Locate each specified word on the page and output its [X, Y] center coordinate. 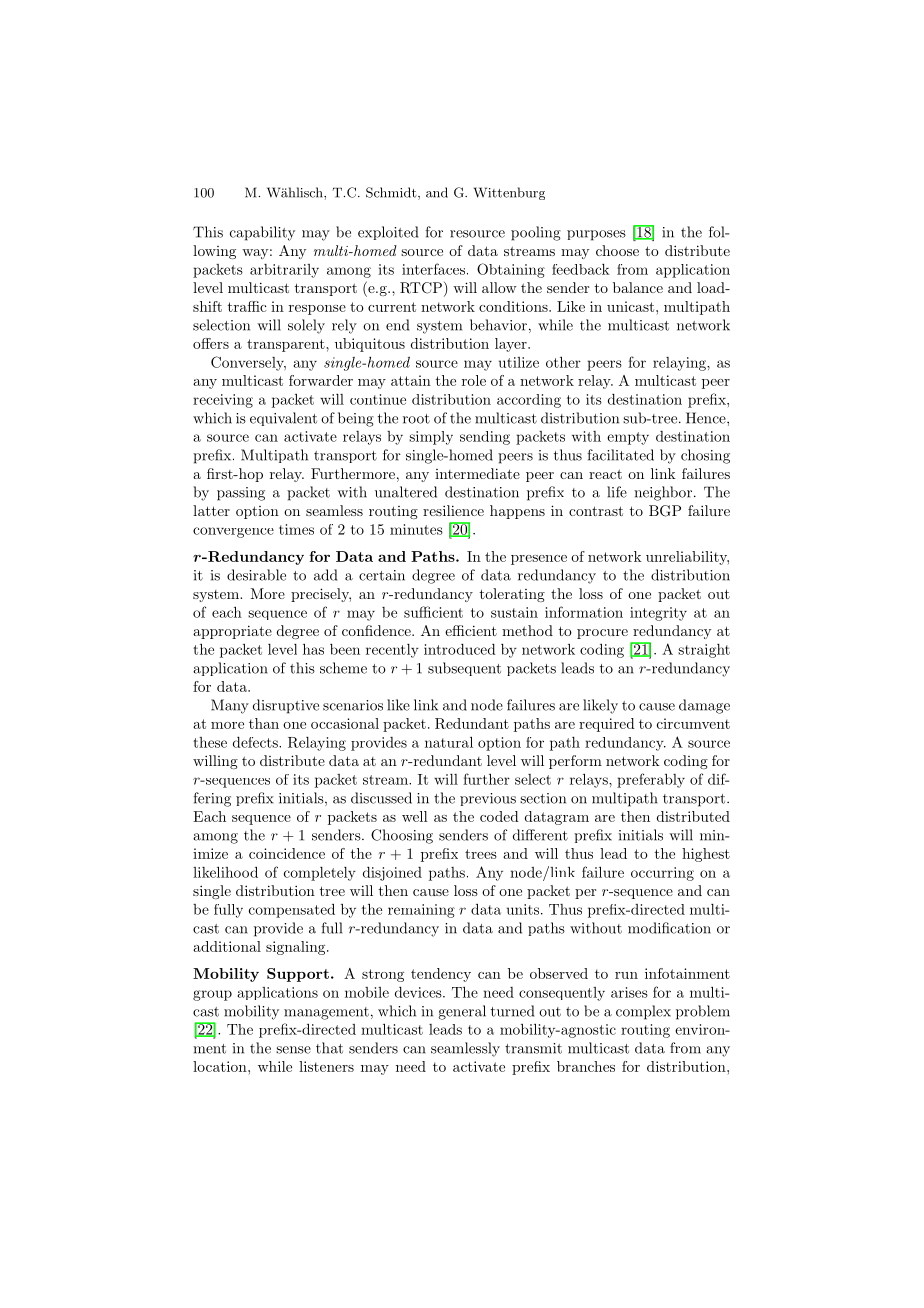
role [474, 380]
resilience [453, 510]
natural [449, 742]
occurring [662, 874]
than [264, 723]
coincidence [287, 853]
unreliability [687, 558]
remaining [421, 911]
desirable [256, 575]
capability [262, 233]
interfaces [433, 269]
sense [293, 1050]
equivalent [283, 419]
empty [628, 438]
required [607, 725]
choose [617, 250]
